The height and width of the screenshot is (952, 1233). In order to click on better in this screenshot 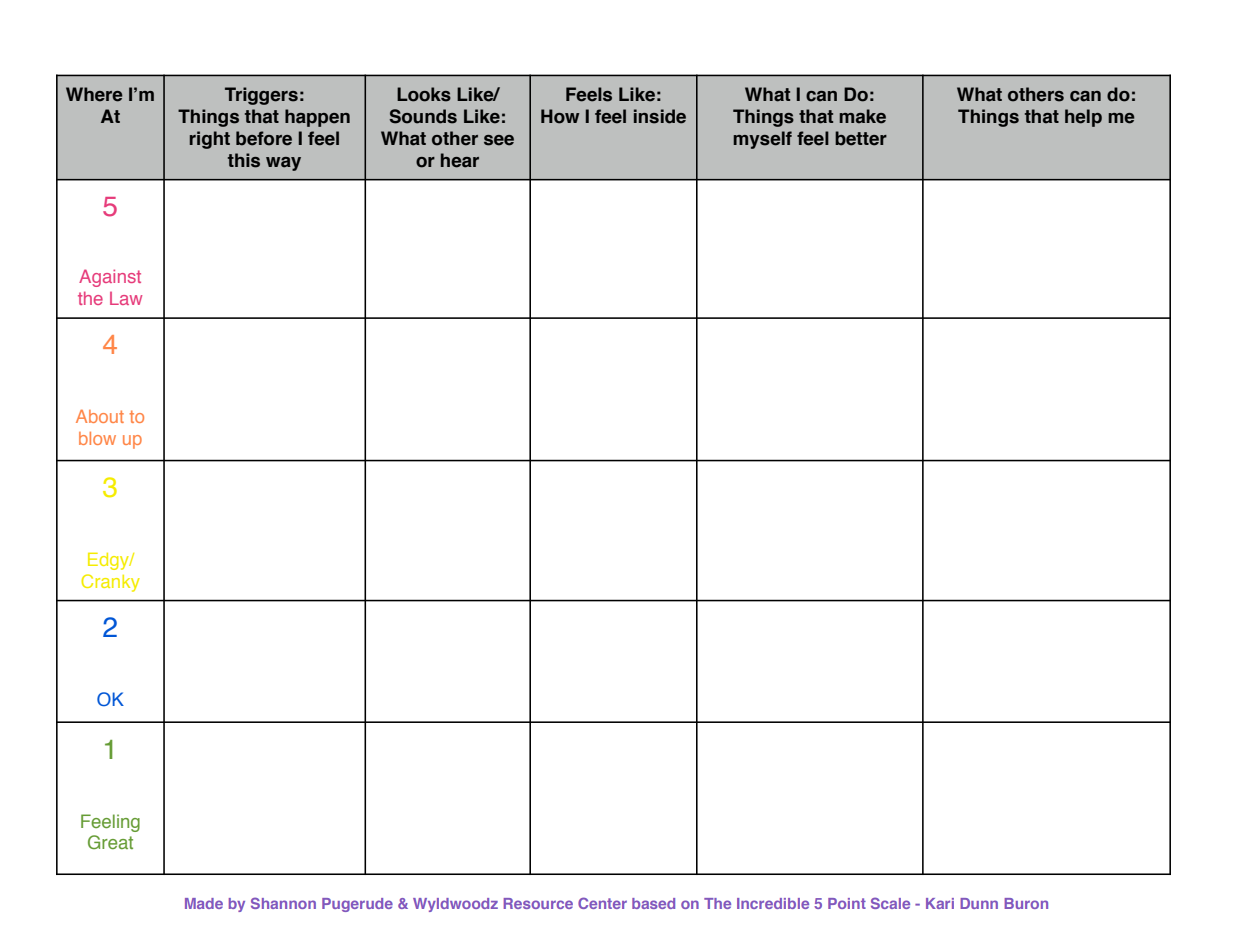, I will do `click(861, 138)`.
